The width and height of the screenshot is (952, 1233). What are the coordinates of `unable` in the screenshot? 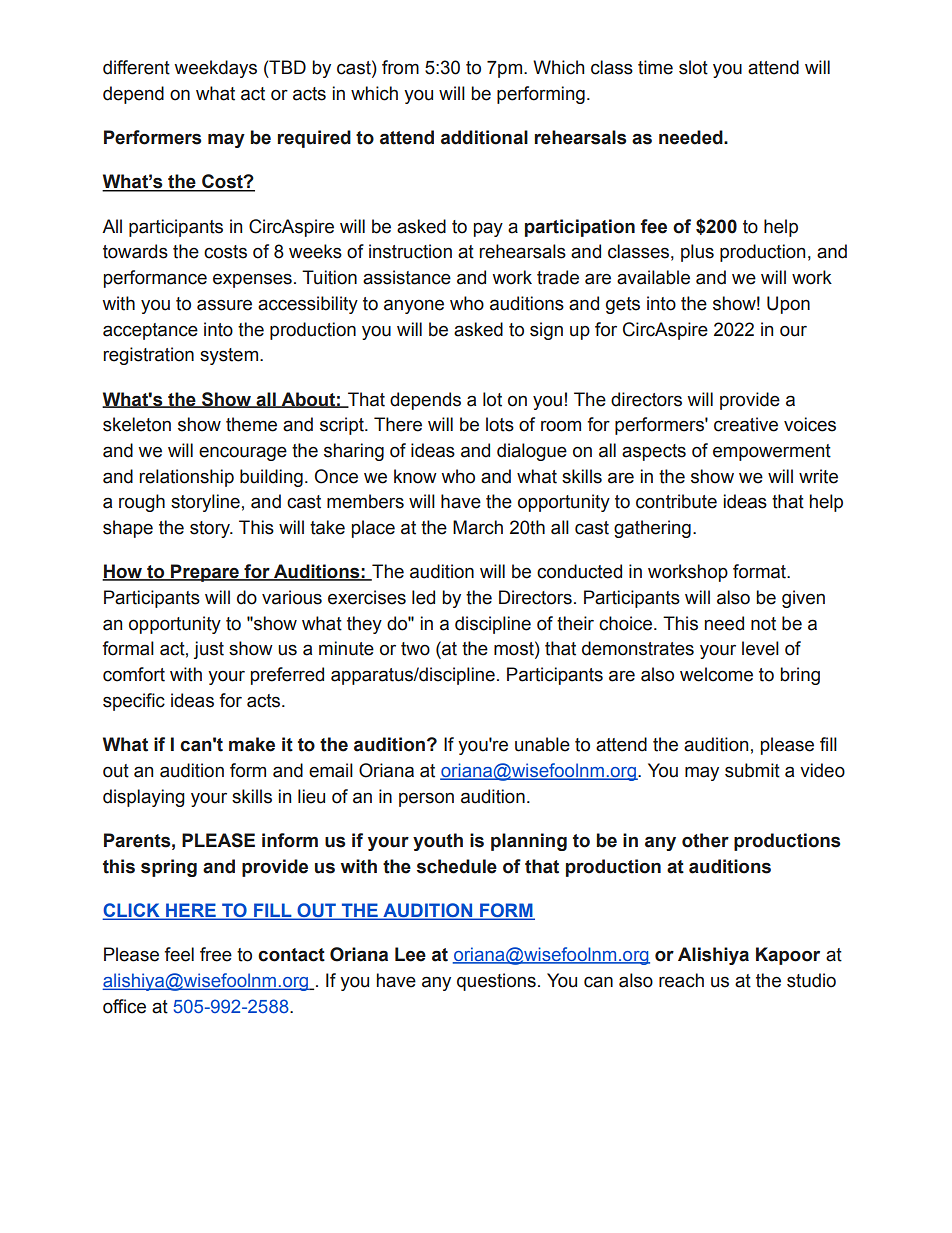 It's located at (542, 744).
